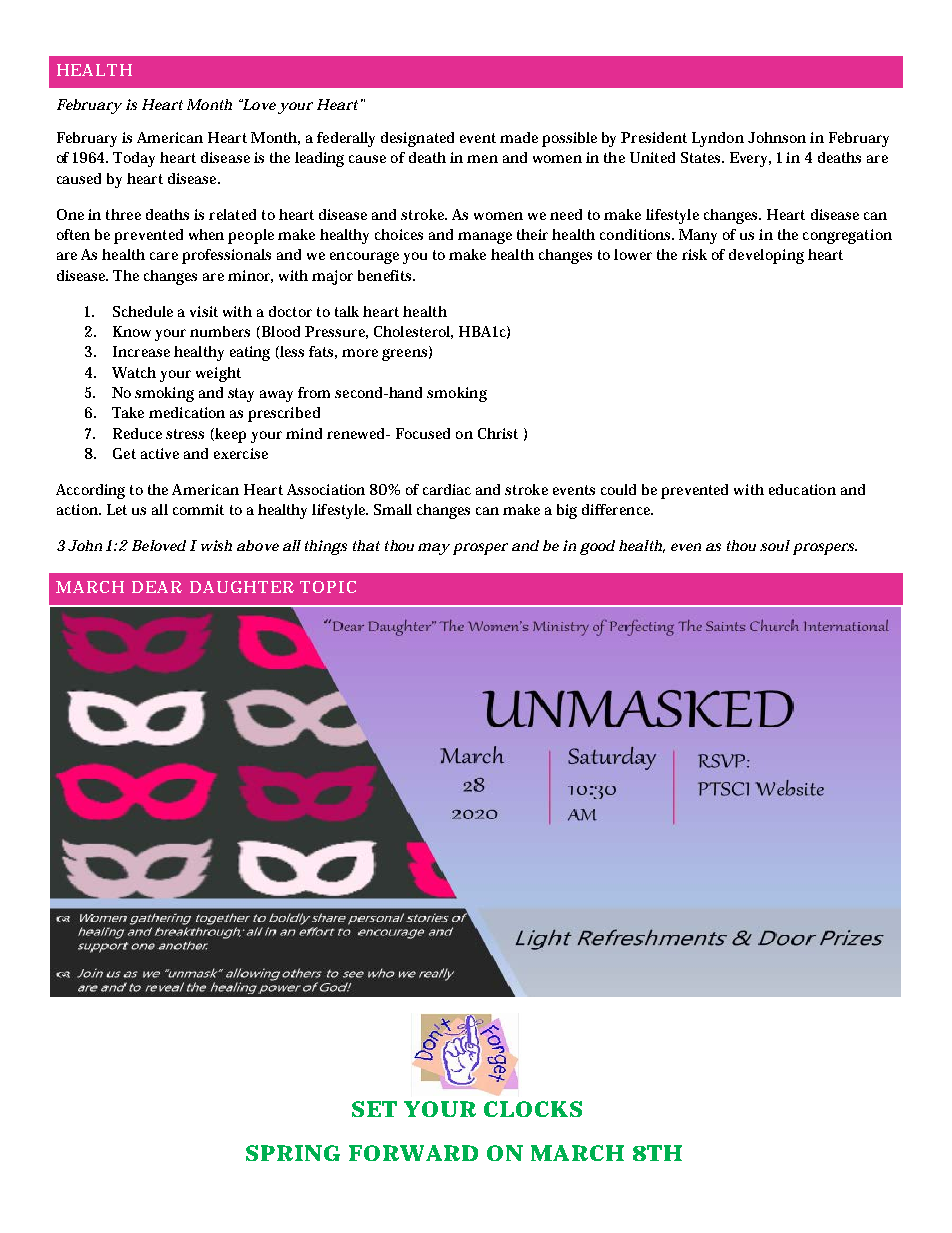 The width and height of the image is (952, 1233). I want to click on medication, so click(187, 412).
